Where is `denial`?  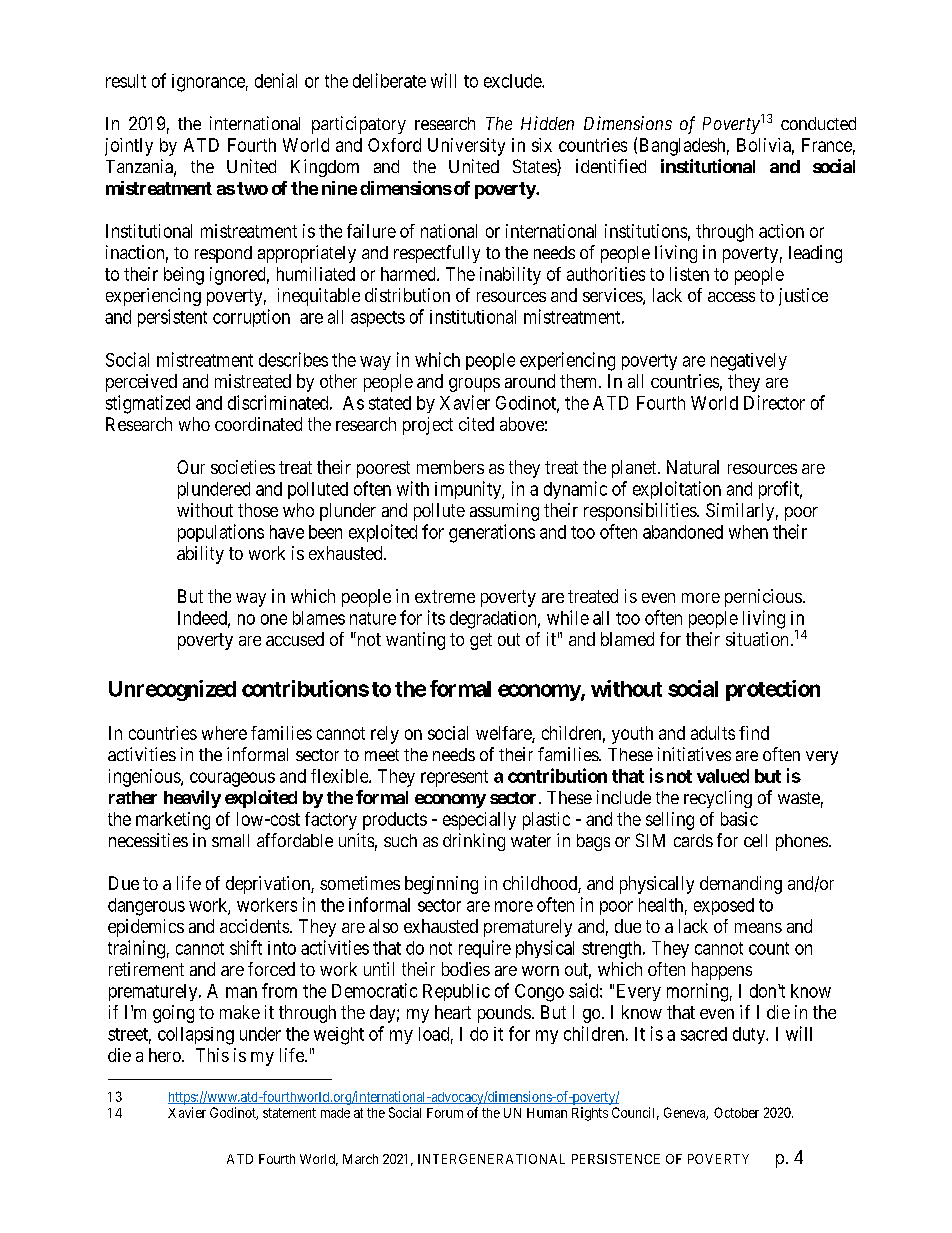 denial is located at coordinates (276, 80).
